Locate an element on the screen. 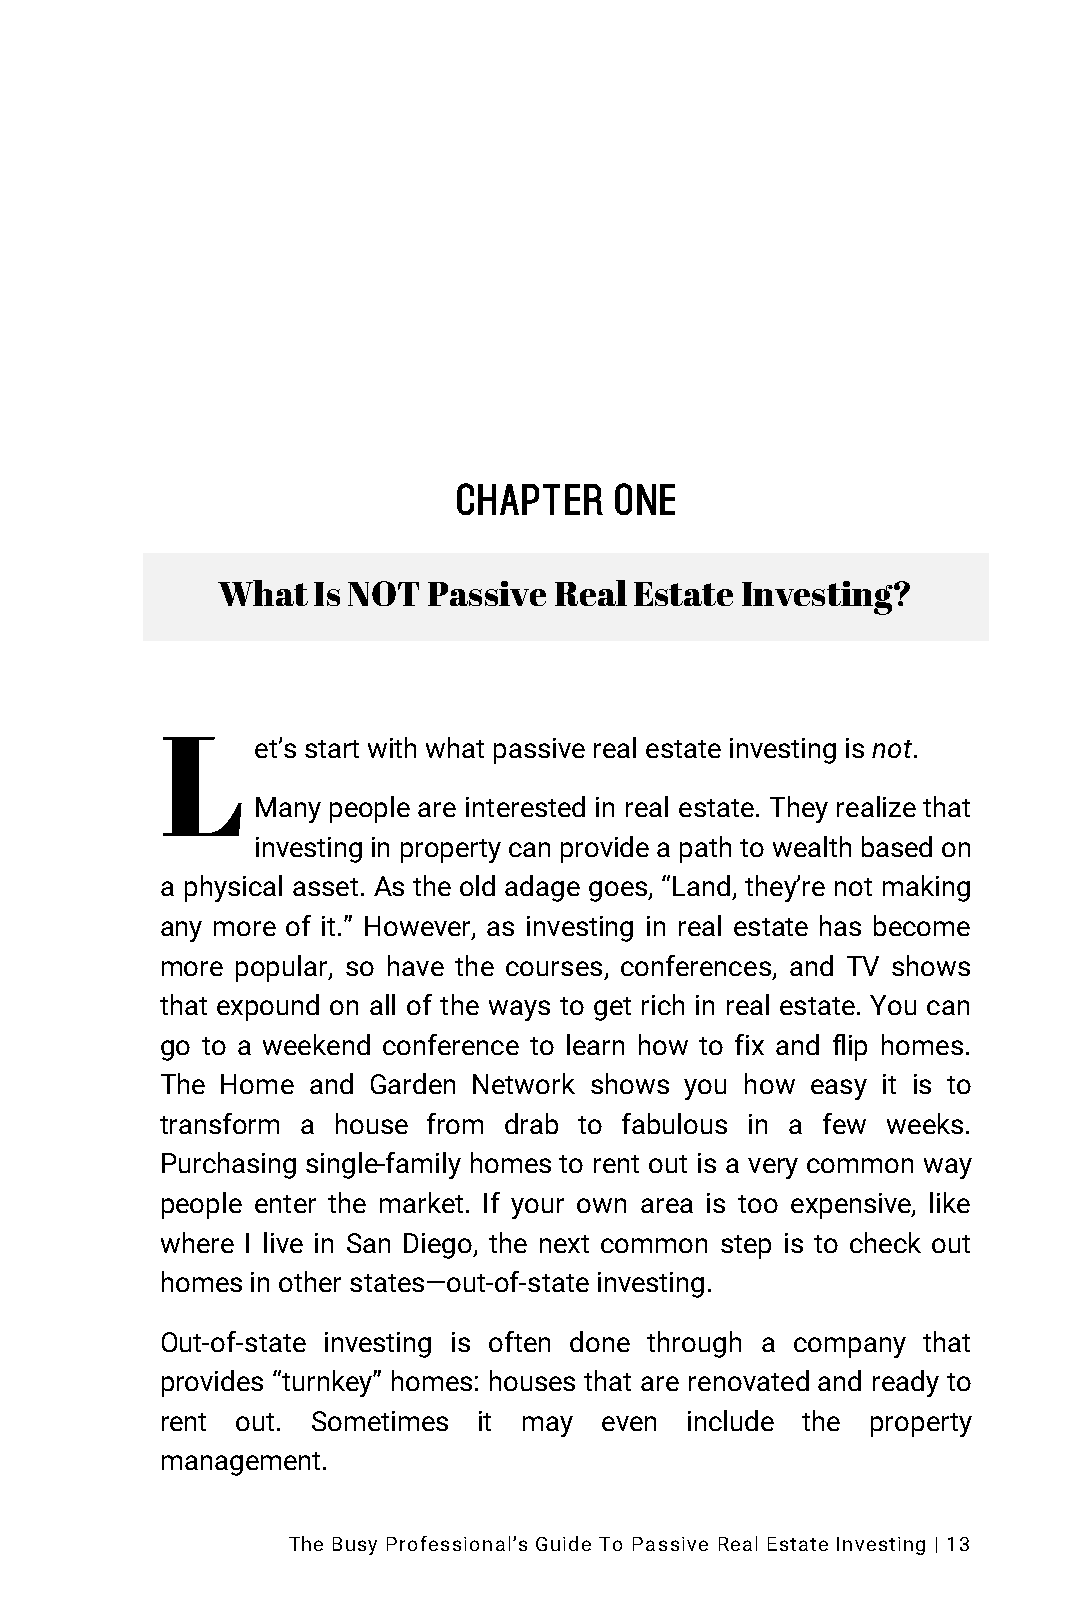 This screenshot has width=1080, height=1619. expound is located at coordinates (268, 1007).
